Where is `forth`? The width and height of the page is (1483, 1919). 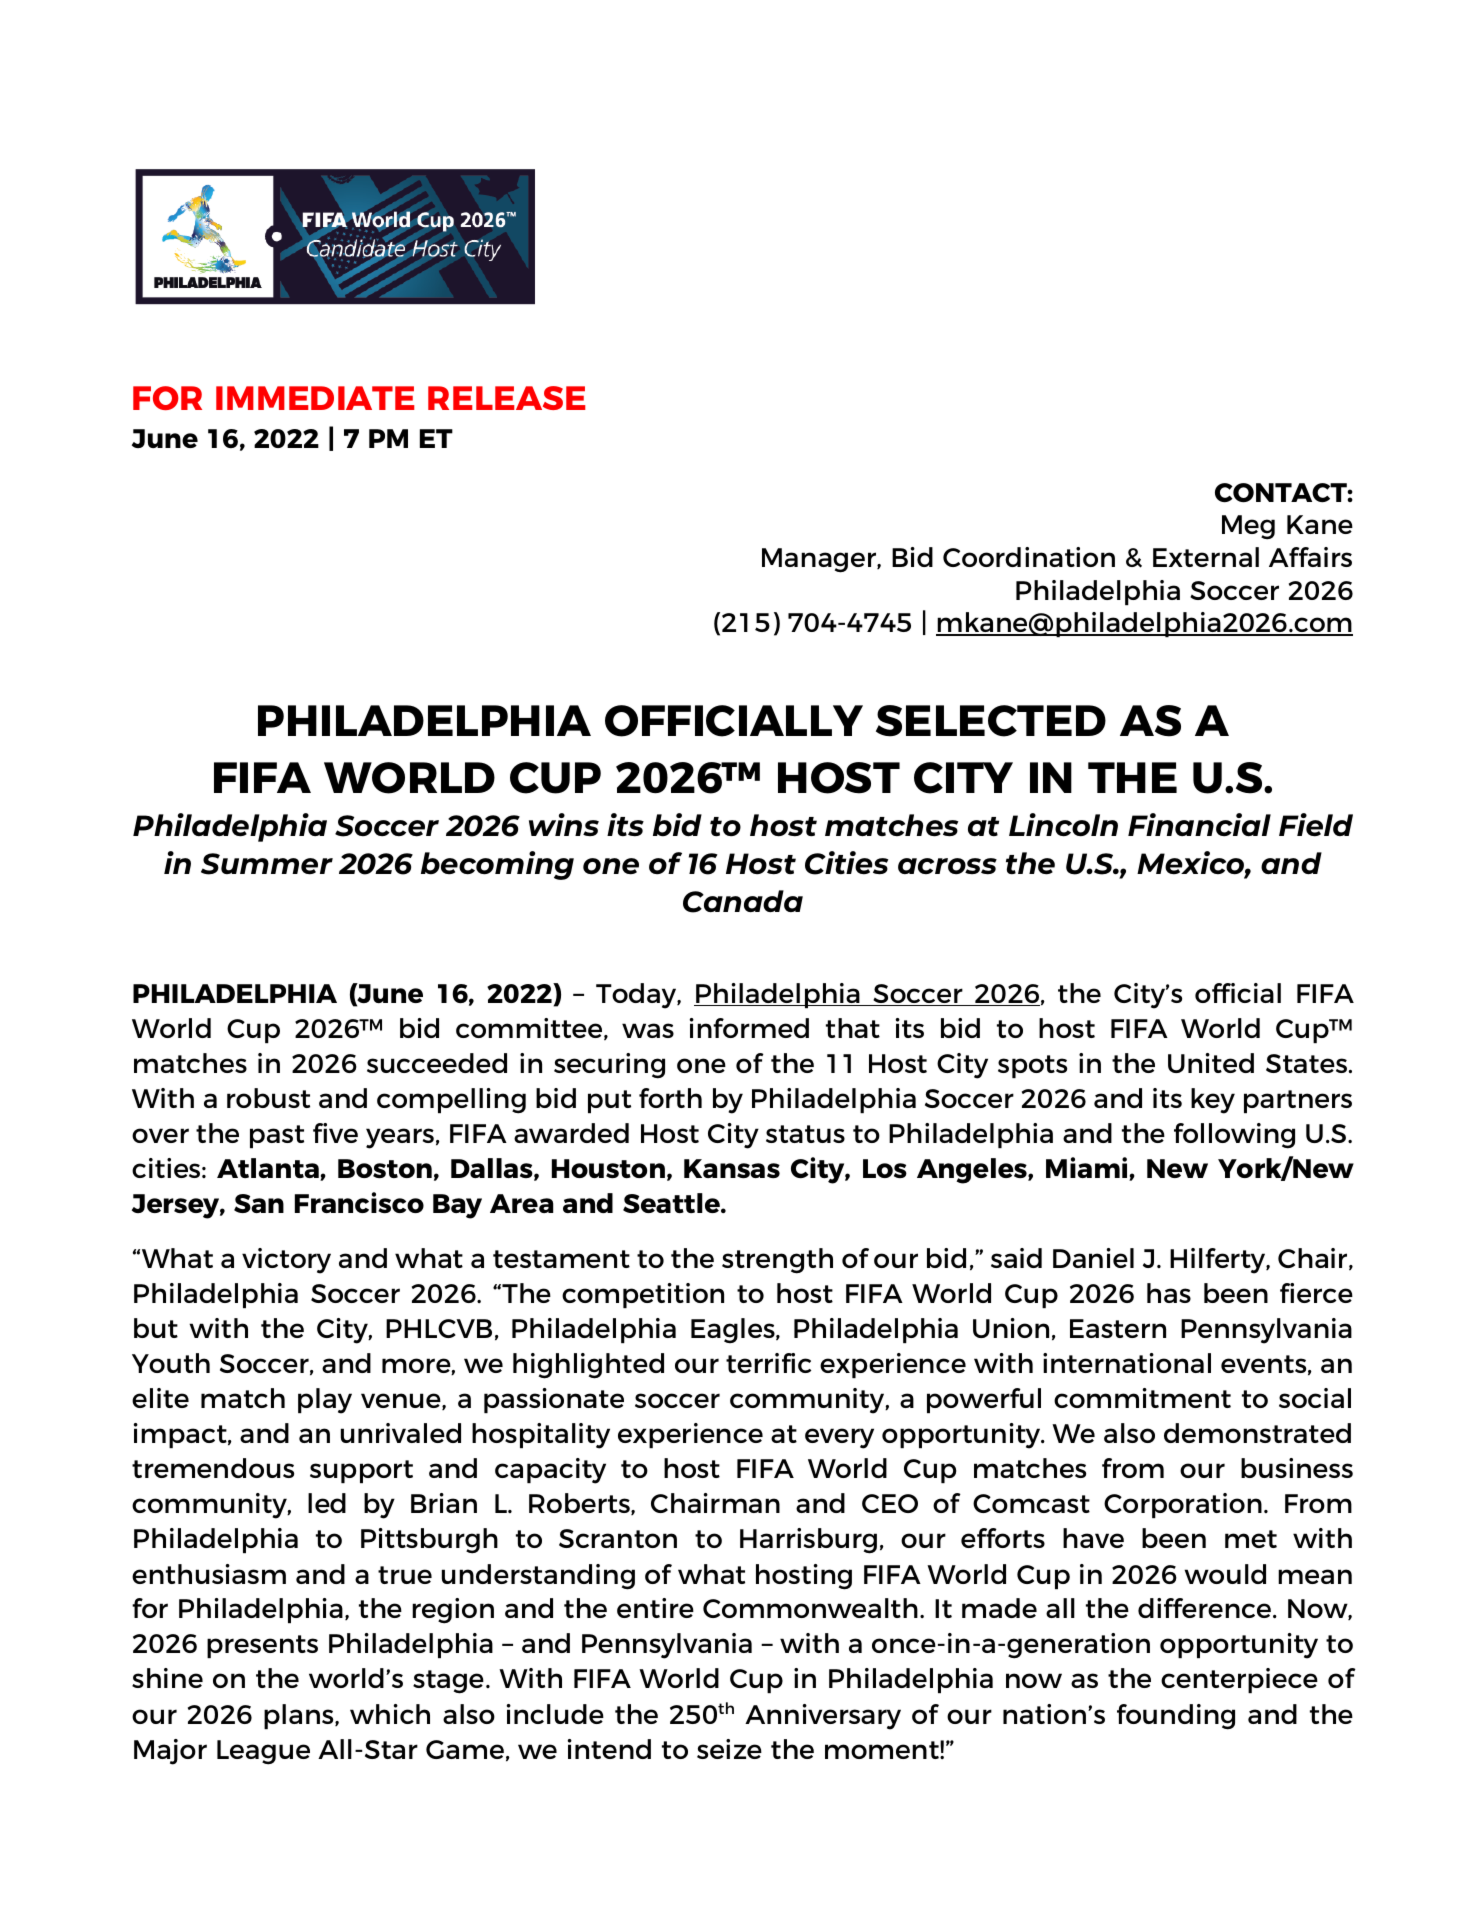 forth is located at coordinates (670, 1098).
